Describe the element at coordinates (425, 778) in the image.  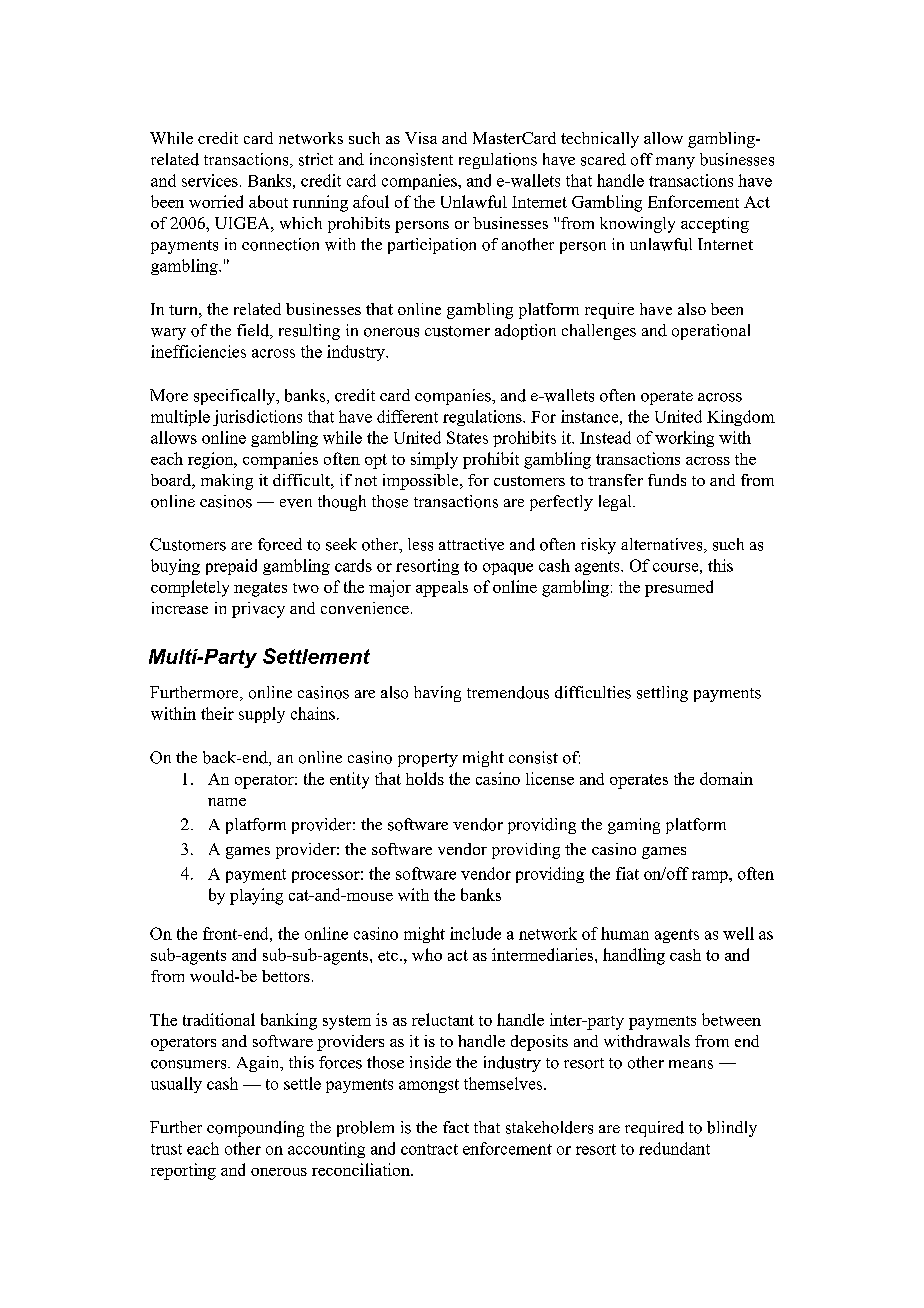
I see `holds` at that location.
